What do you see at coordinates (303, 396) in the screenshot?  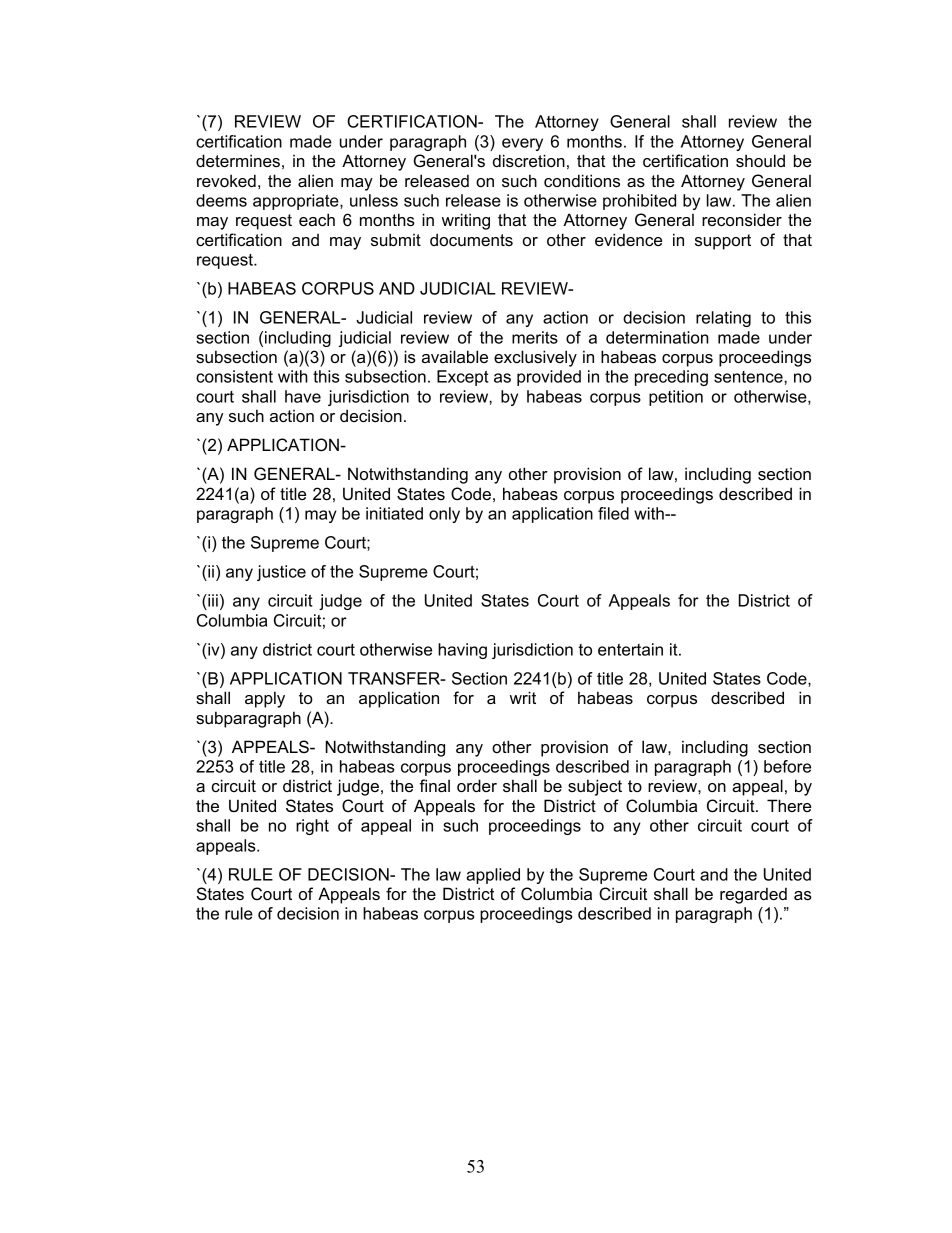 I see `have` at bounding box center [303, 396].
